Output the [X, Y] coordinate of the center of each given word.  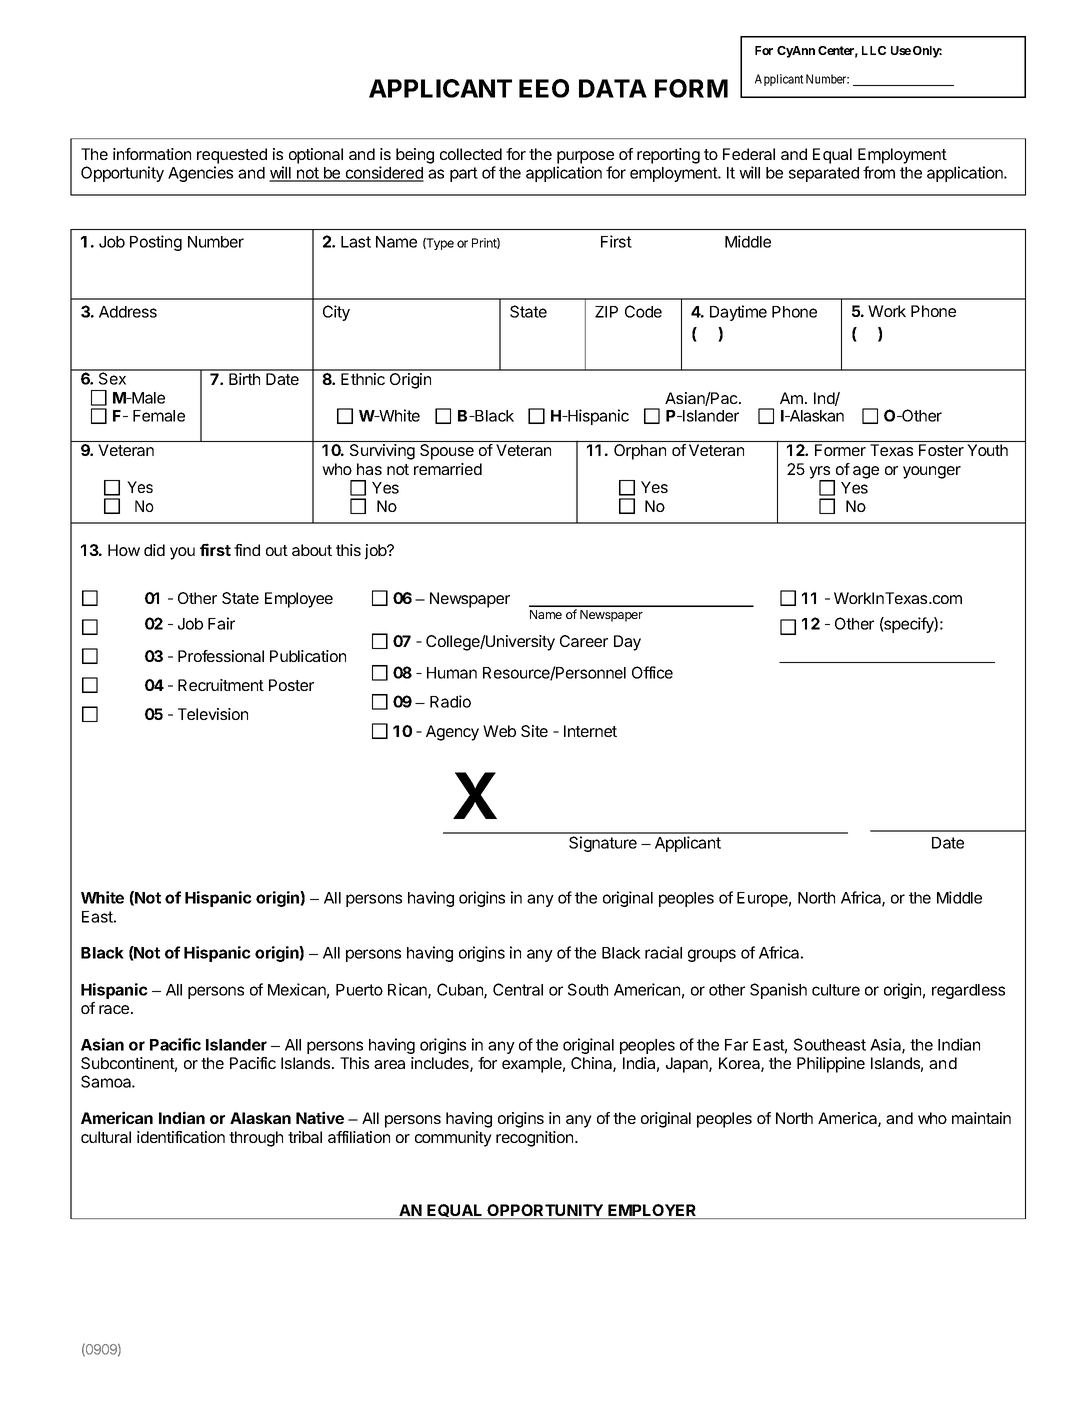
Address [128, 312]
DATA [613, 88]
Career [584, 641]
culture [836, 990]
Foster [941, 450]
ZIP [606, 312]
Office [652, 672]
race [115, 1009]
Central [518, 989]
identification [181, 1137]
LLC [874, 50]
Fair [221, 623]
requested [232, 156]
